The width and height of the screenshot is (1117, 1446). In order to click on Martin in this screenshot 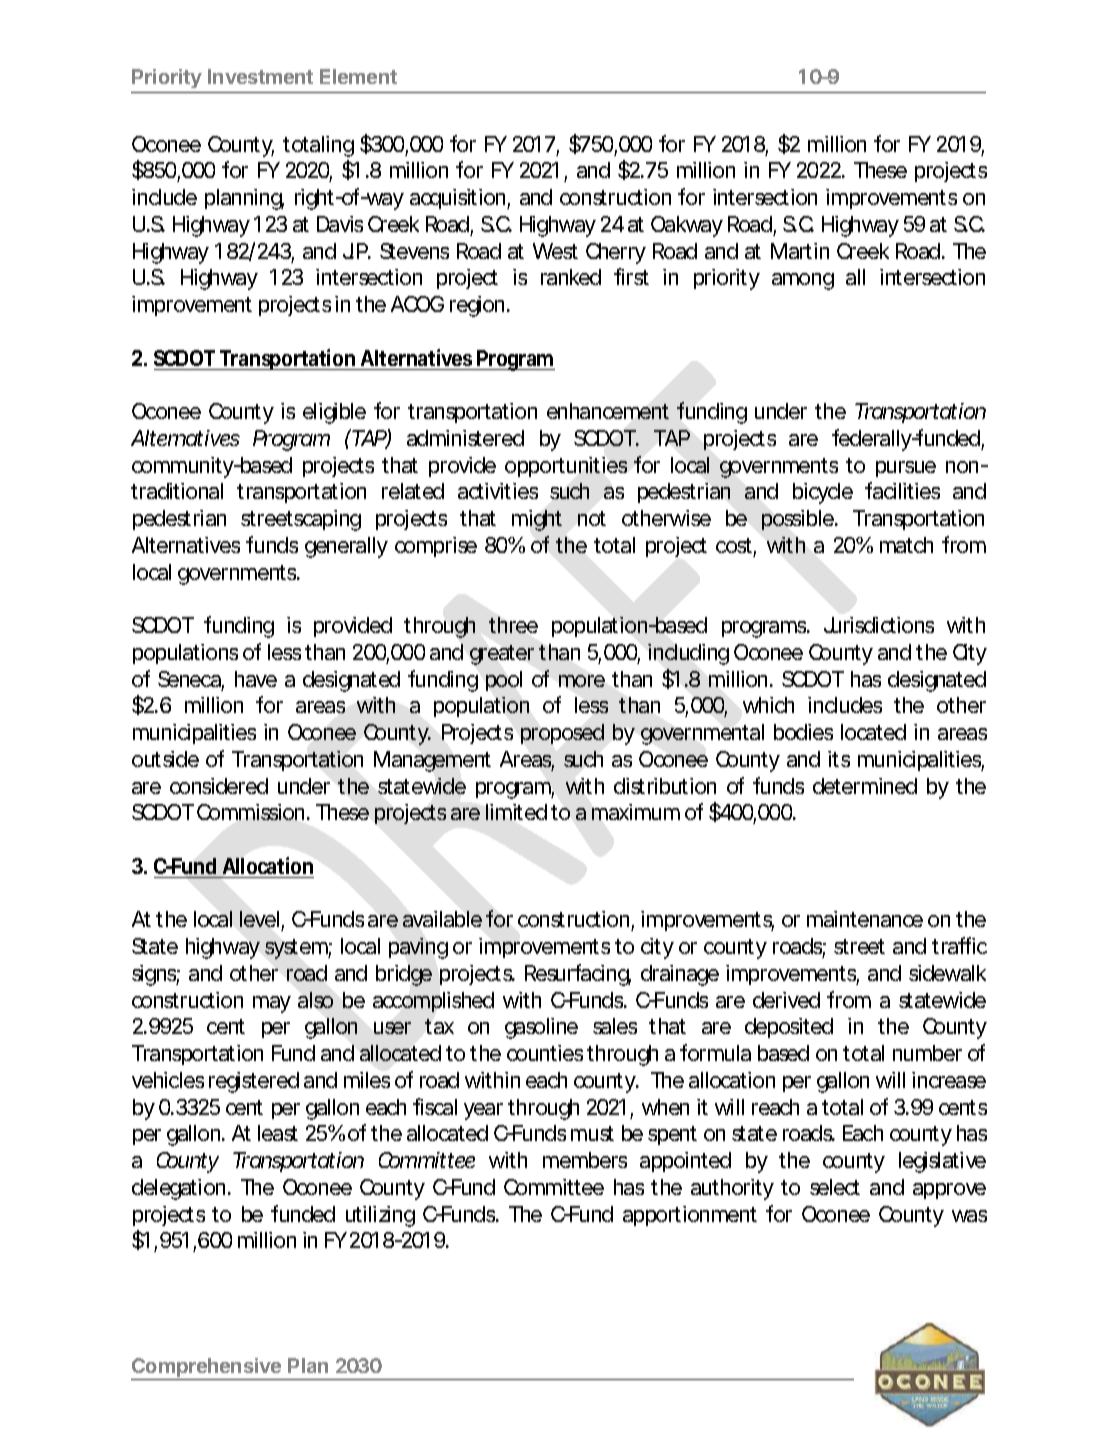, I will do `click(800, 251)`.
